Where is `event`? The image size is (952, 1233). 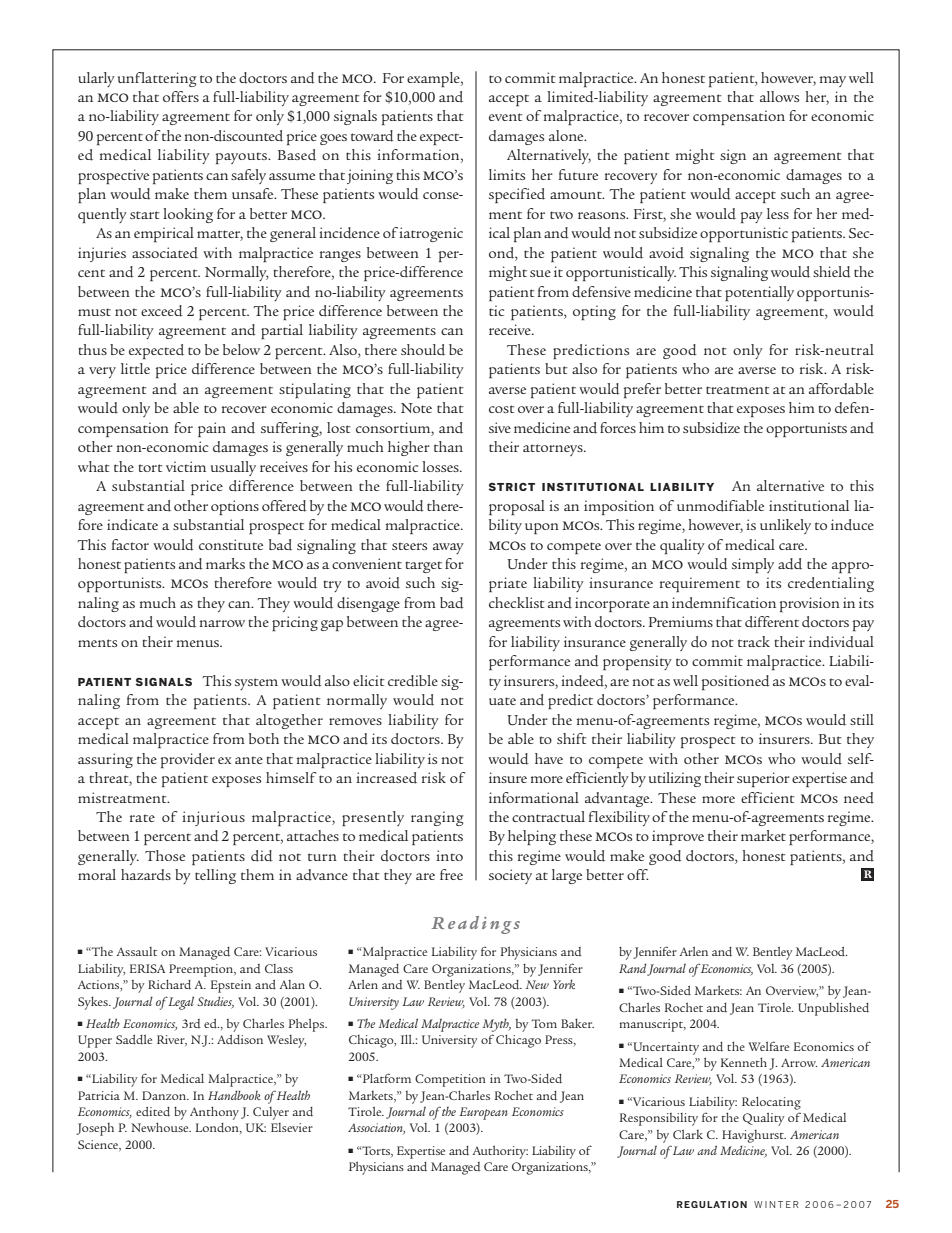
event is located at coordinates (506, 117).
